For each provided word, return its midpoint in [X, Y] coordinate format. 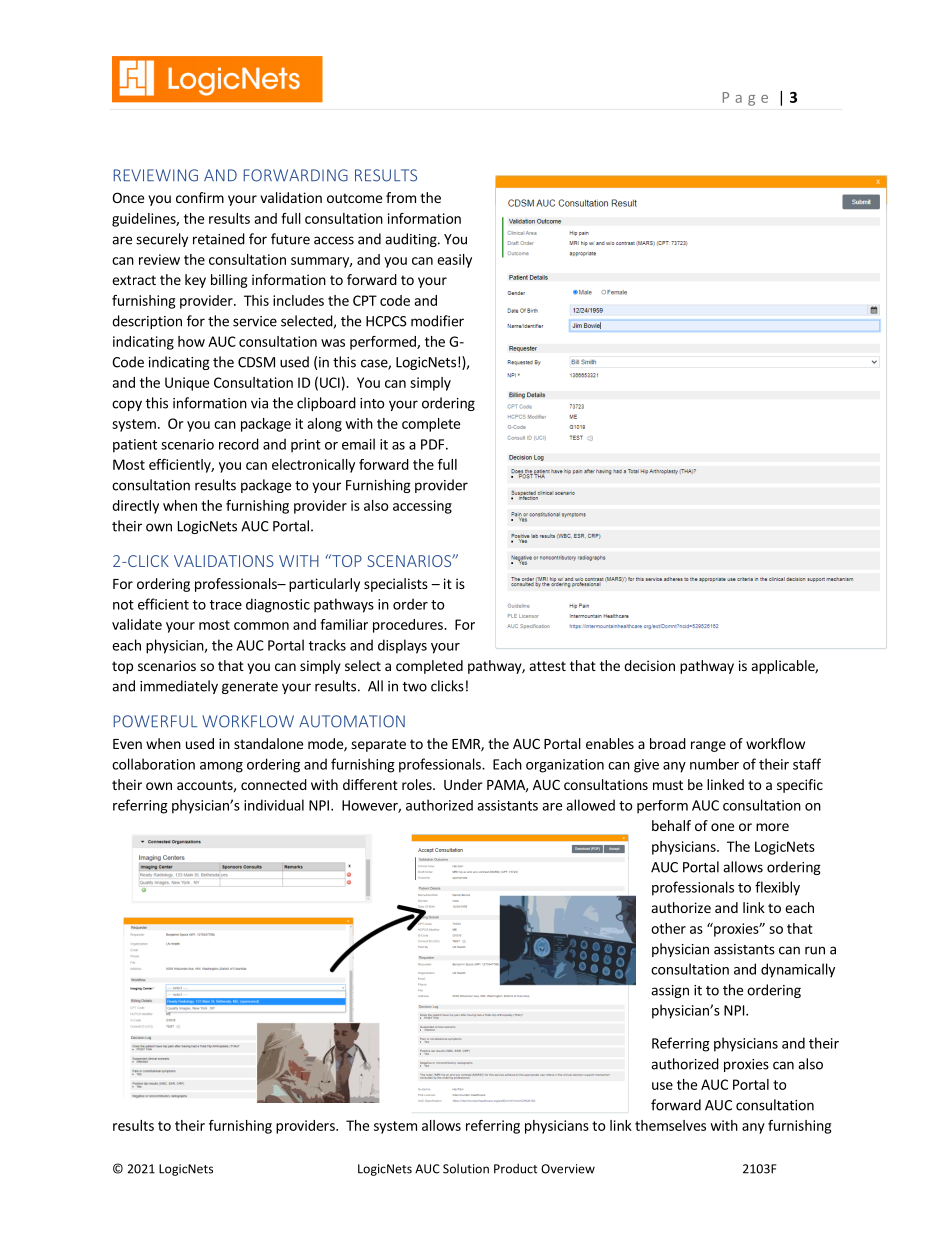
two [415, 687]
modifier [437, 321]
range [708, 746]
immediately [179, 687]
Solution [466, 1169]
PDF [432, 444]
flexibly [777, 888]
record [239, 444]
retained [219, 239]
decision [649, 665]
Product [515, 1169]
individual [274, 805]
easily [454, 261]
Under [463, 784]
